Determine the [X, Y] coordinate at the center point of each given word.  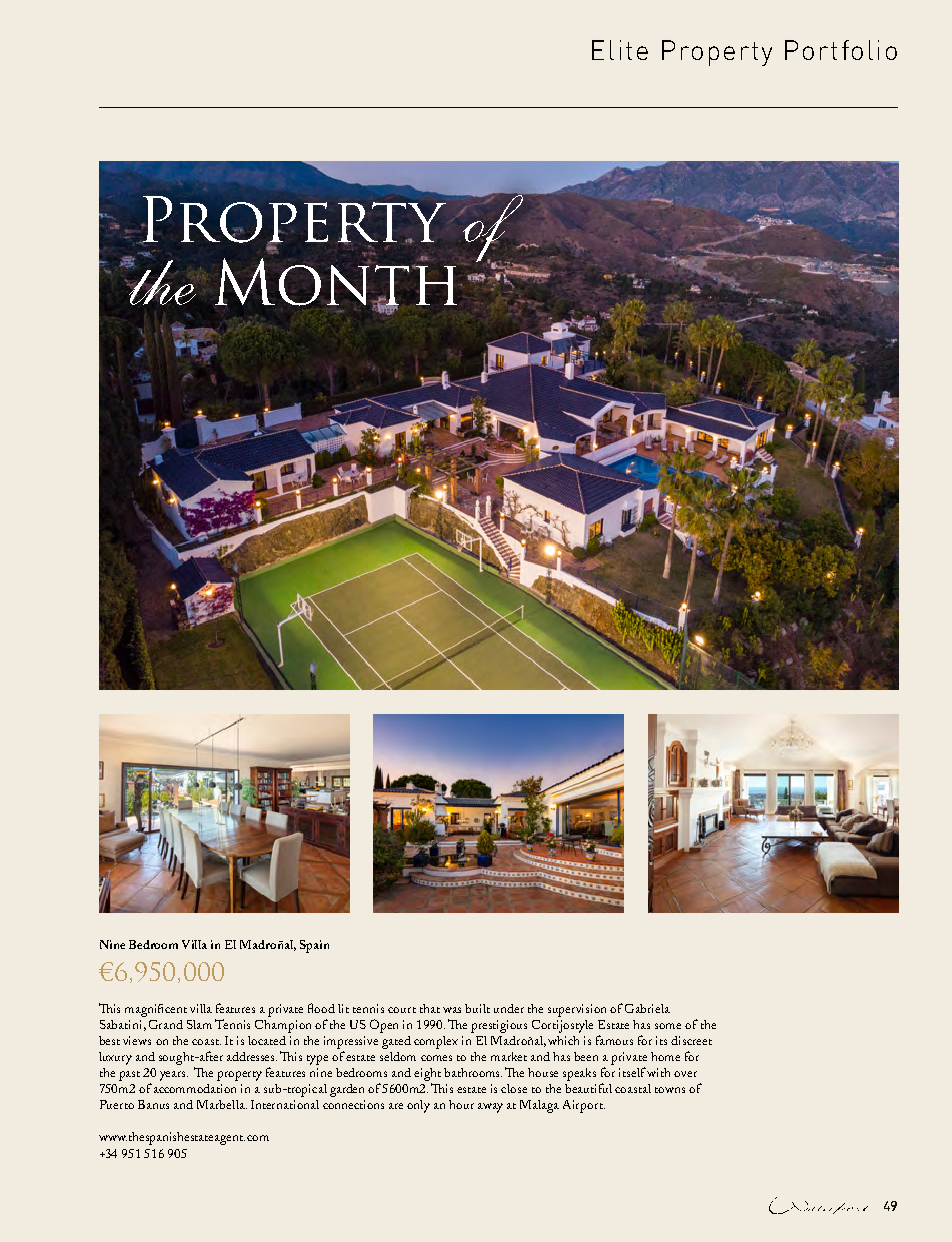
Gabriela [647, 1008]
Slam [199, 1024]
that [430, 1008]
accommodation [195, 1088]
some [668, 1026]
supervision [577, 1010]
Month [336, 282]
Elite [620, 50]
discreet [691, 1040]
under [509, 1008]
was [452, 1010]
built [477, 1008]
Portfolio [841, 50]
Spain [314, 946]
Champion [283, 1026]
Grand [166, 1024]
